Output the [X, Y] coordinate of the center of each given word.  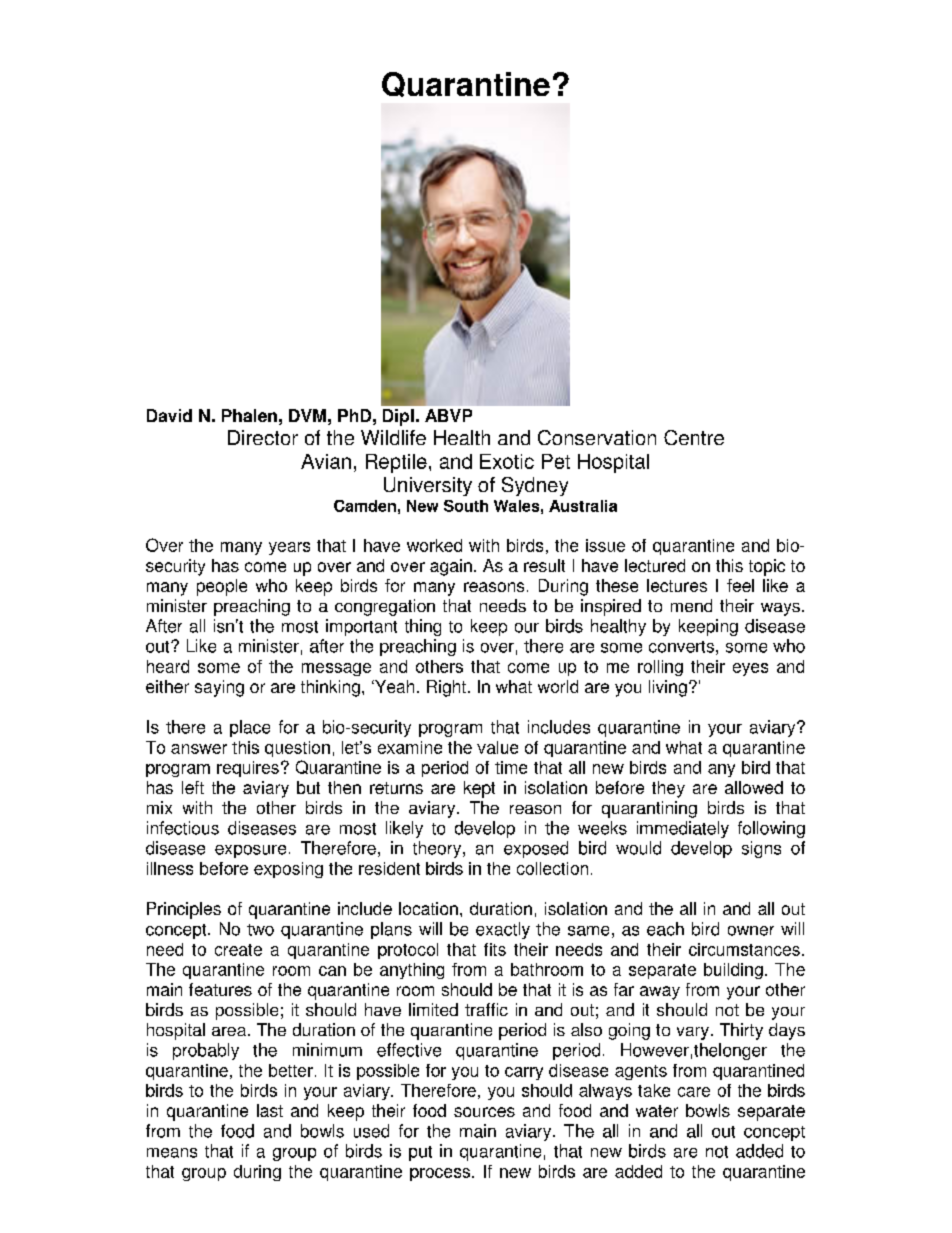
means [172, 1153]
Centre [694, 437]
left [193, 787]
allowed [754, 787]
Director [263, 437]
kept [479, 789]
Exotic [507, 461]
